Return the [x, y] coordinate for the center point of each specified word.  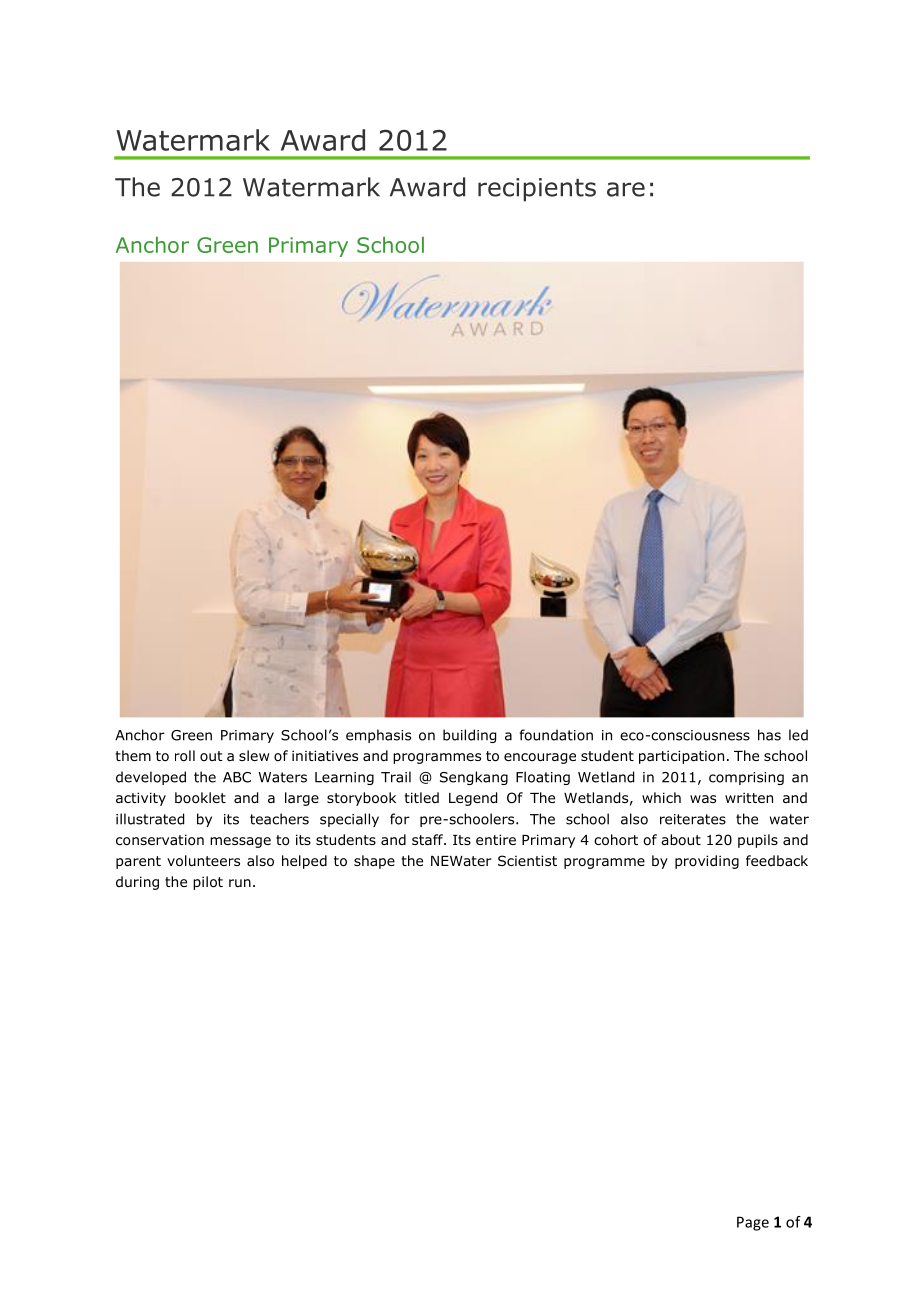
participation [681, 757]
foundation [556, 735]
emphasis [378, 736]
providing [707, 862]
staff [428, 839]
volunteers [203, 861]
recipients [537, 189]
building [469, 736]
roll [185, 756]
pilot [208, 883]
